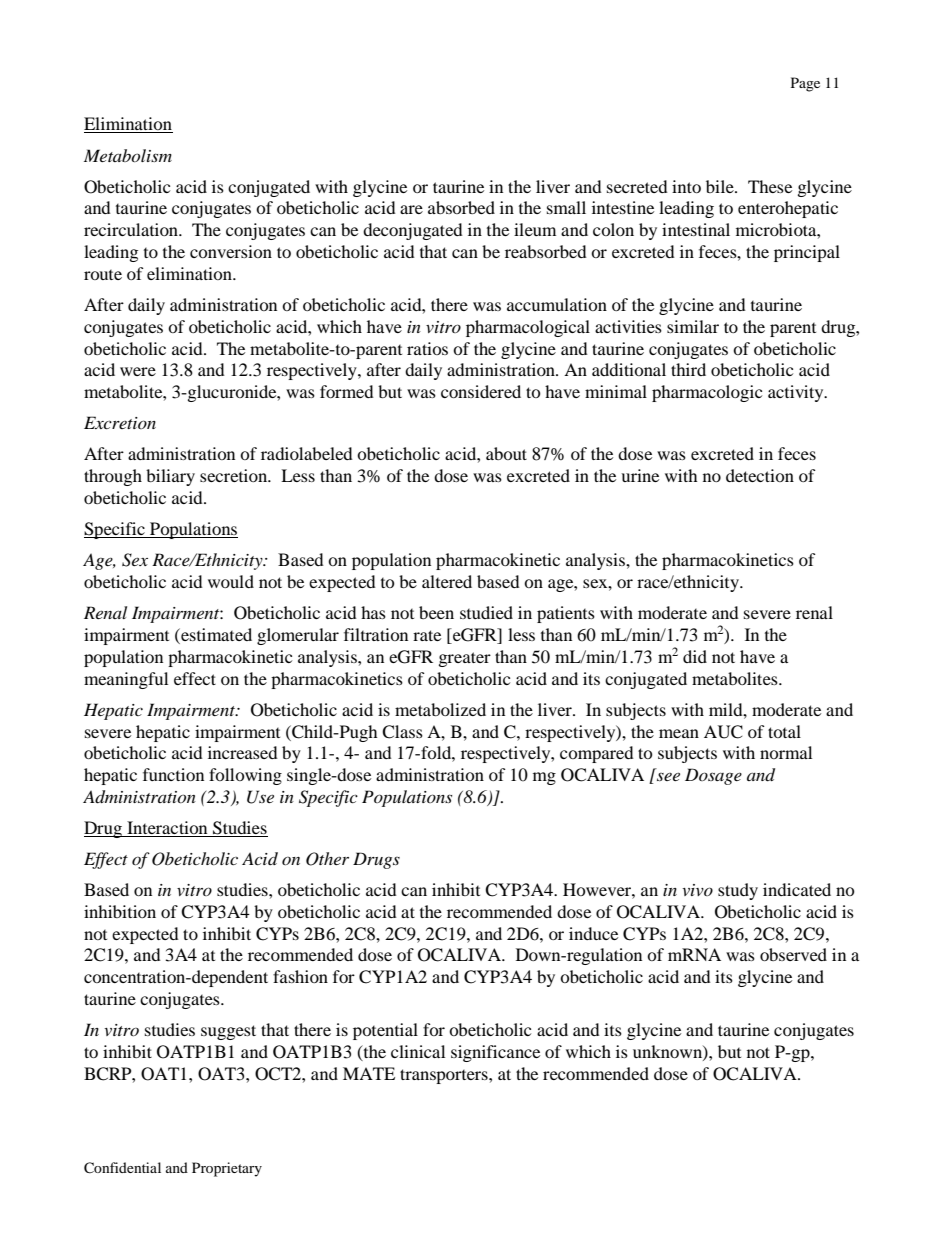 This page has height=1233, width=952. I want to click on small, so click(566, 207).
